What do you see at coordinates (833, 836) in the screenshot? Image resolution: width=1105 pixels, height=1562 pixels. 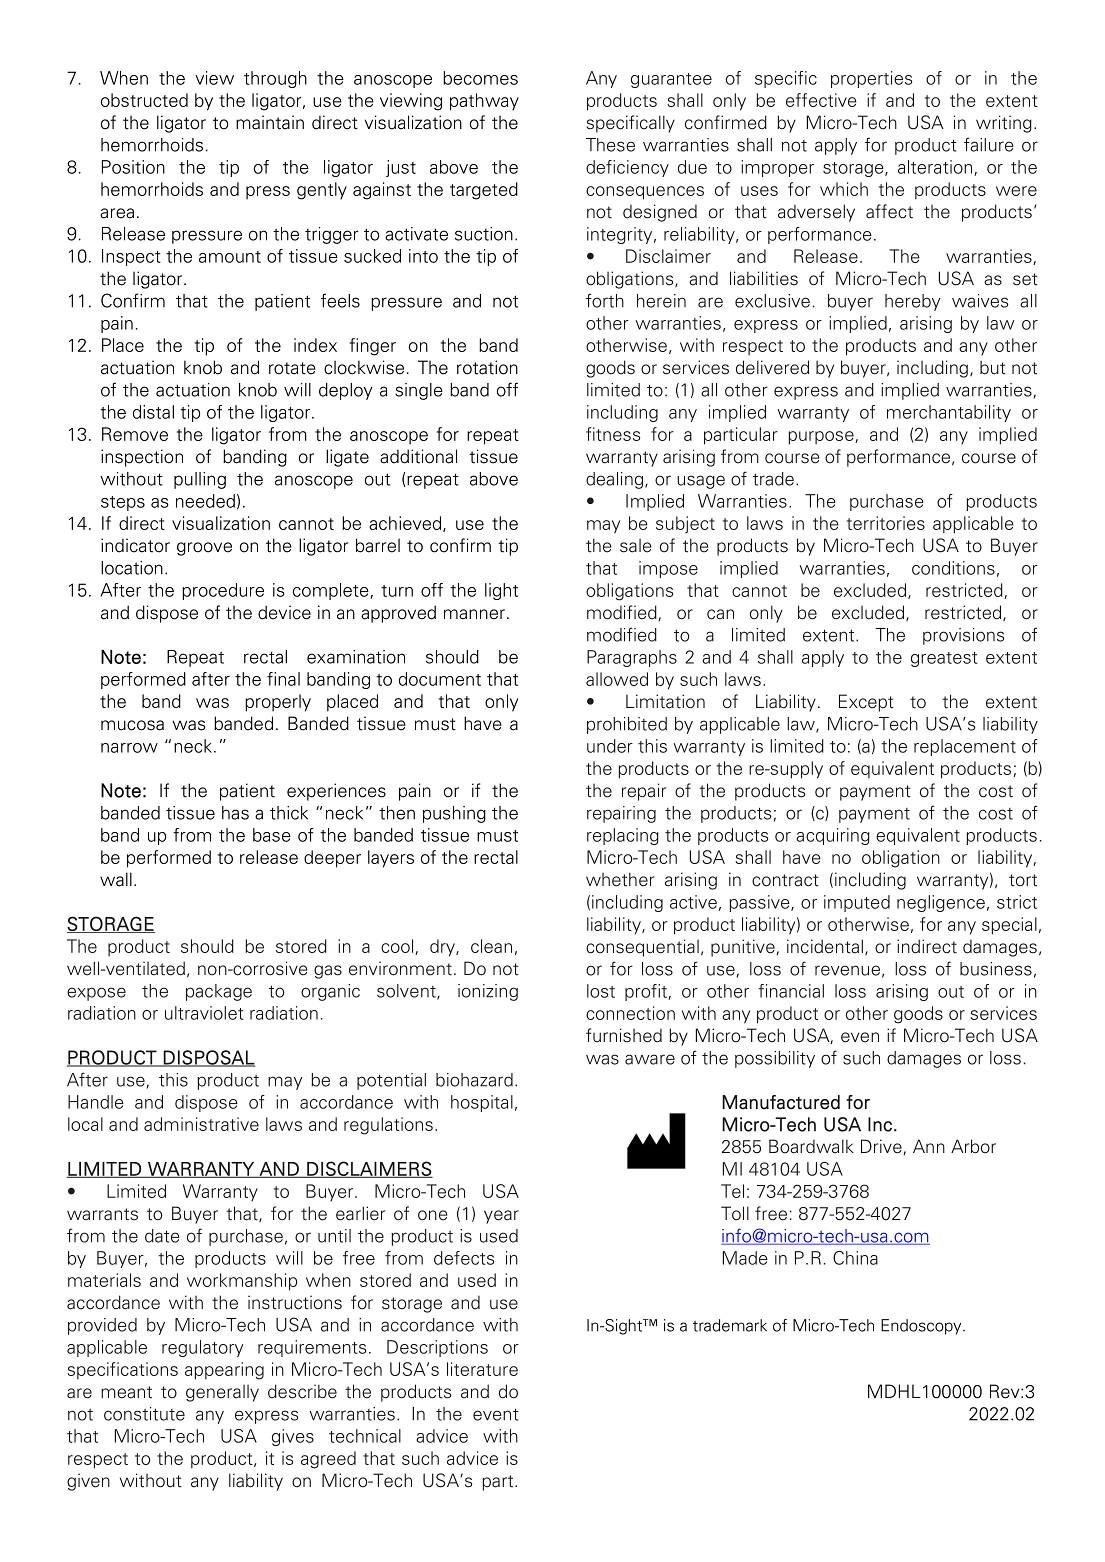 I see `acquiring` at bounding box center [833, 836].
